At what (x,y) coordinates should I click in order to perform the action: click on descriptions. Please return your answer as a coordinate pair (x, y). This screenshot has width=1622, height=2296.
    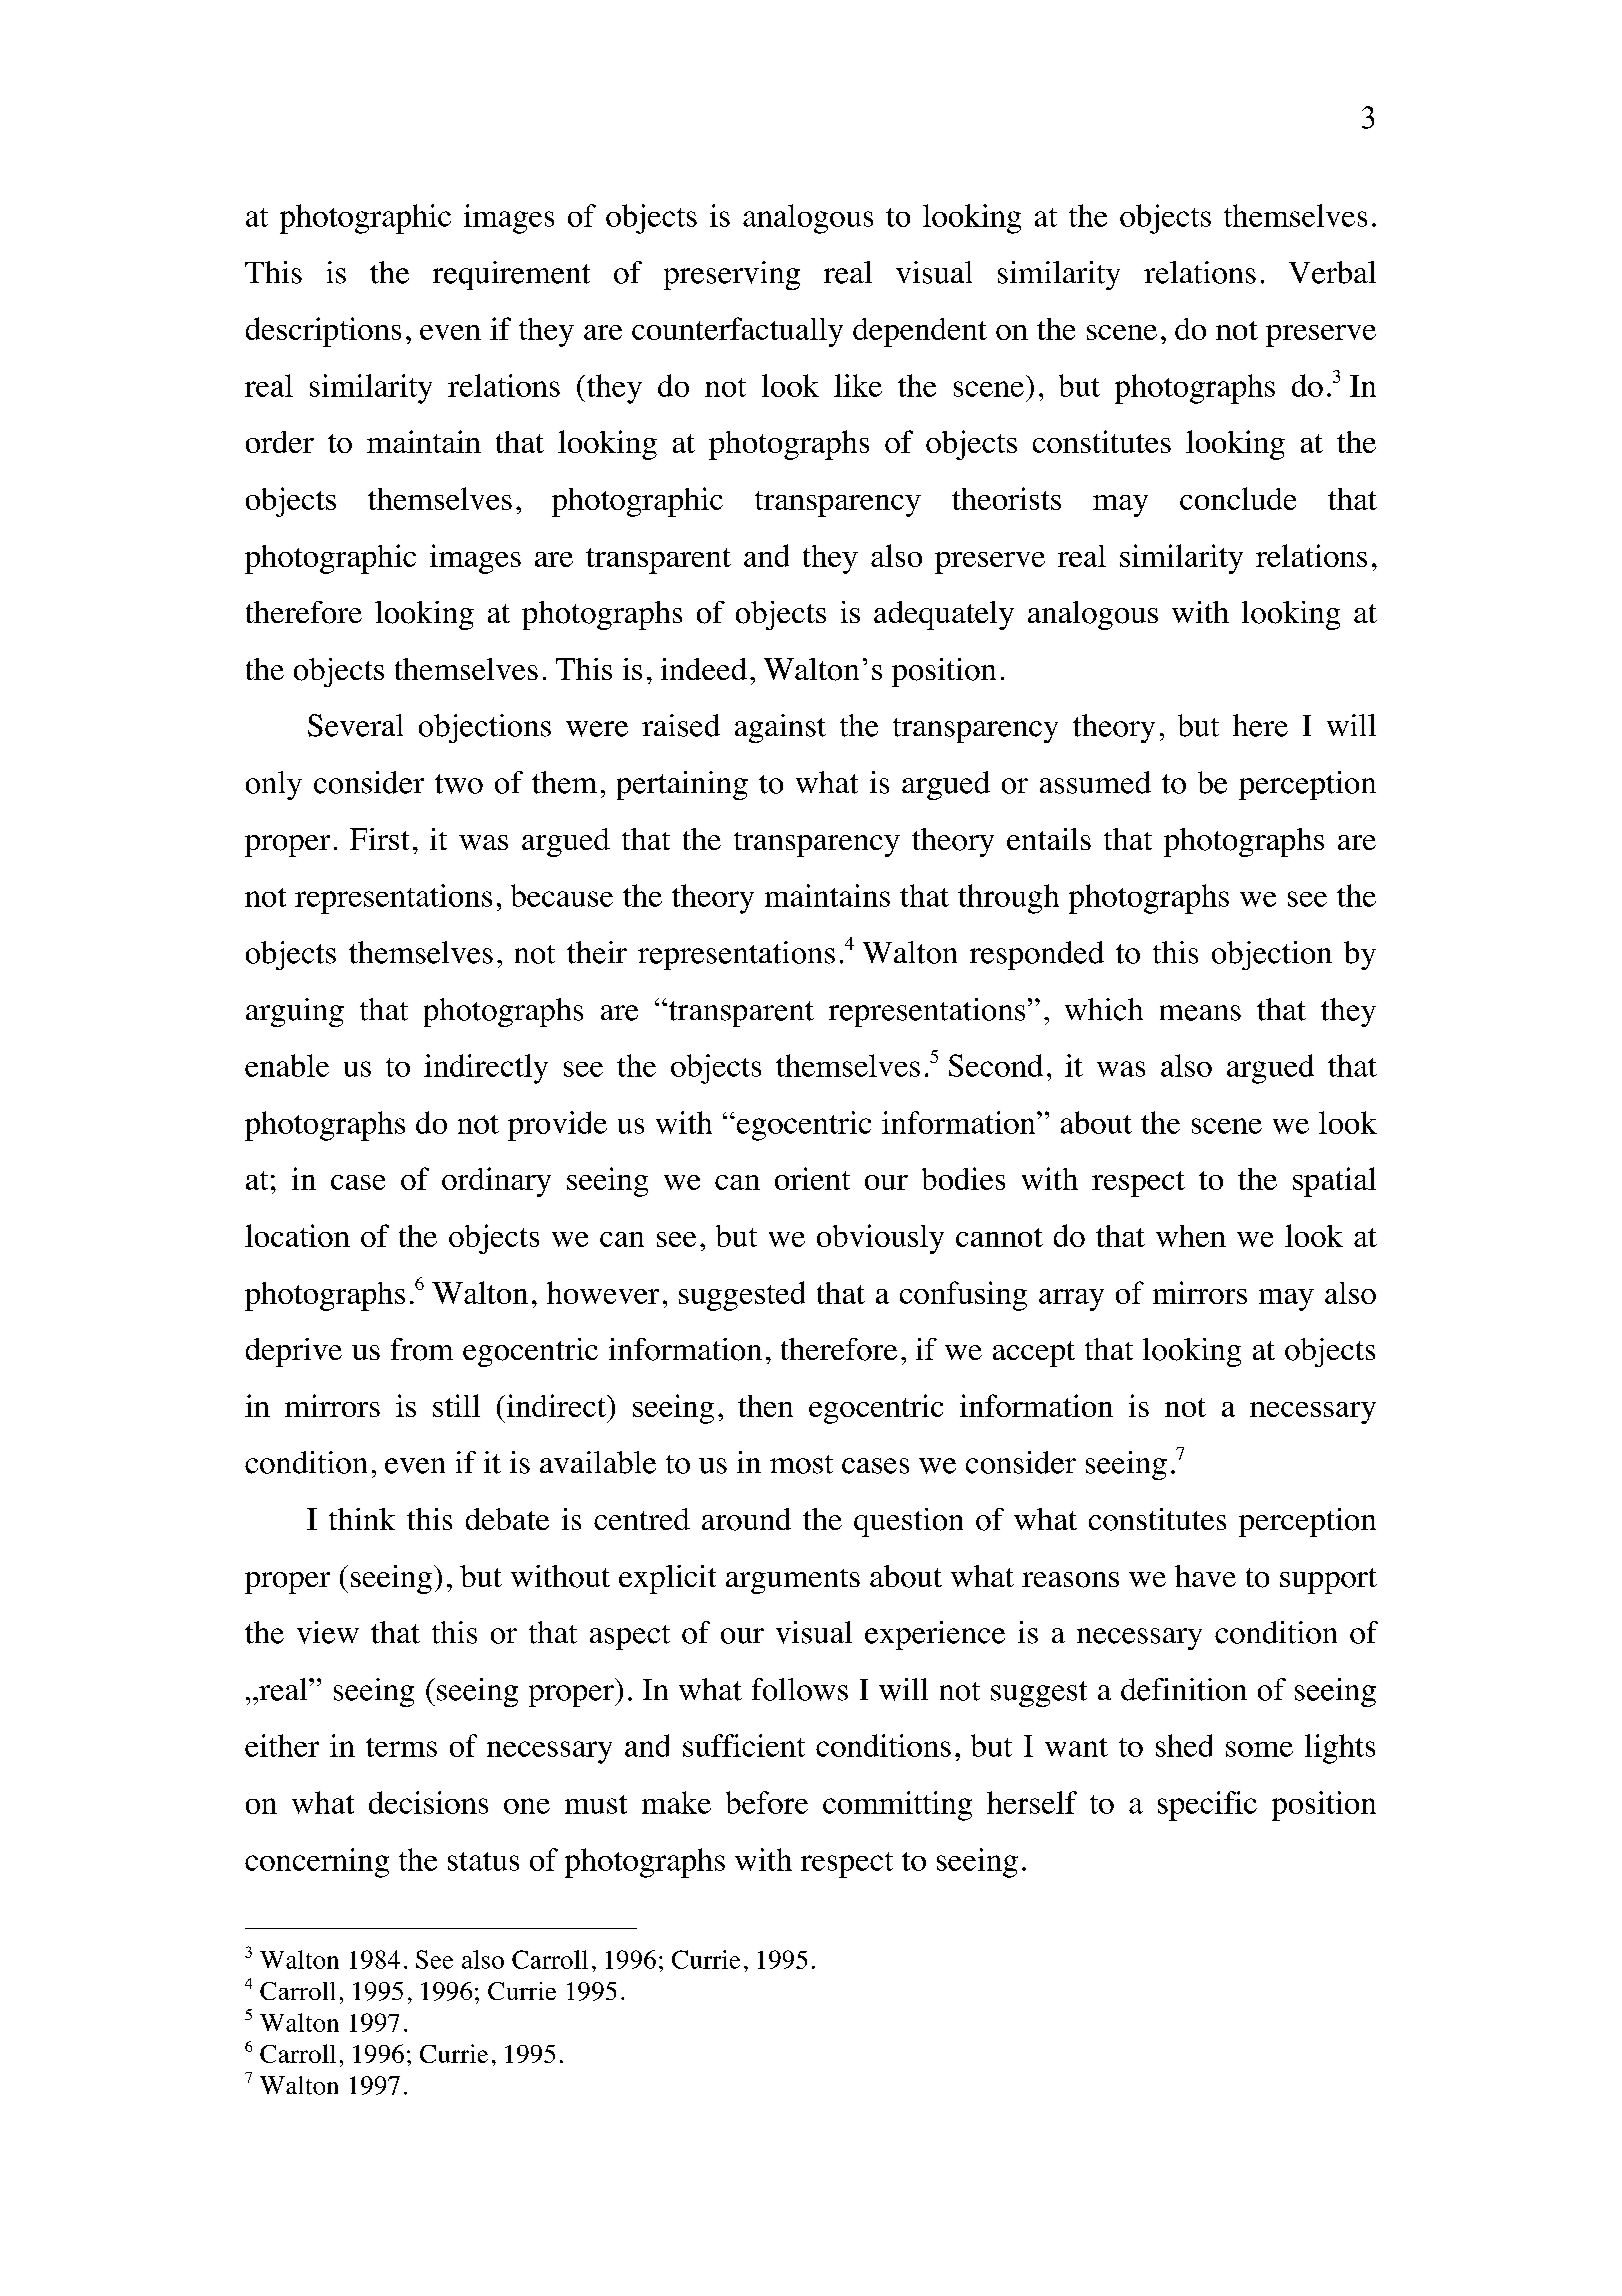
    Looking at the image, I should click on (323, 332).
